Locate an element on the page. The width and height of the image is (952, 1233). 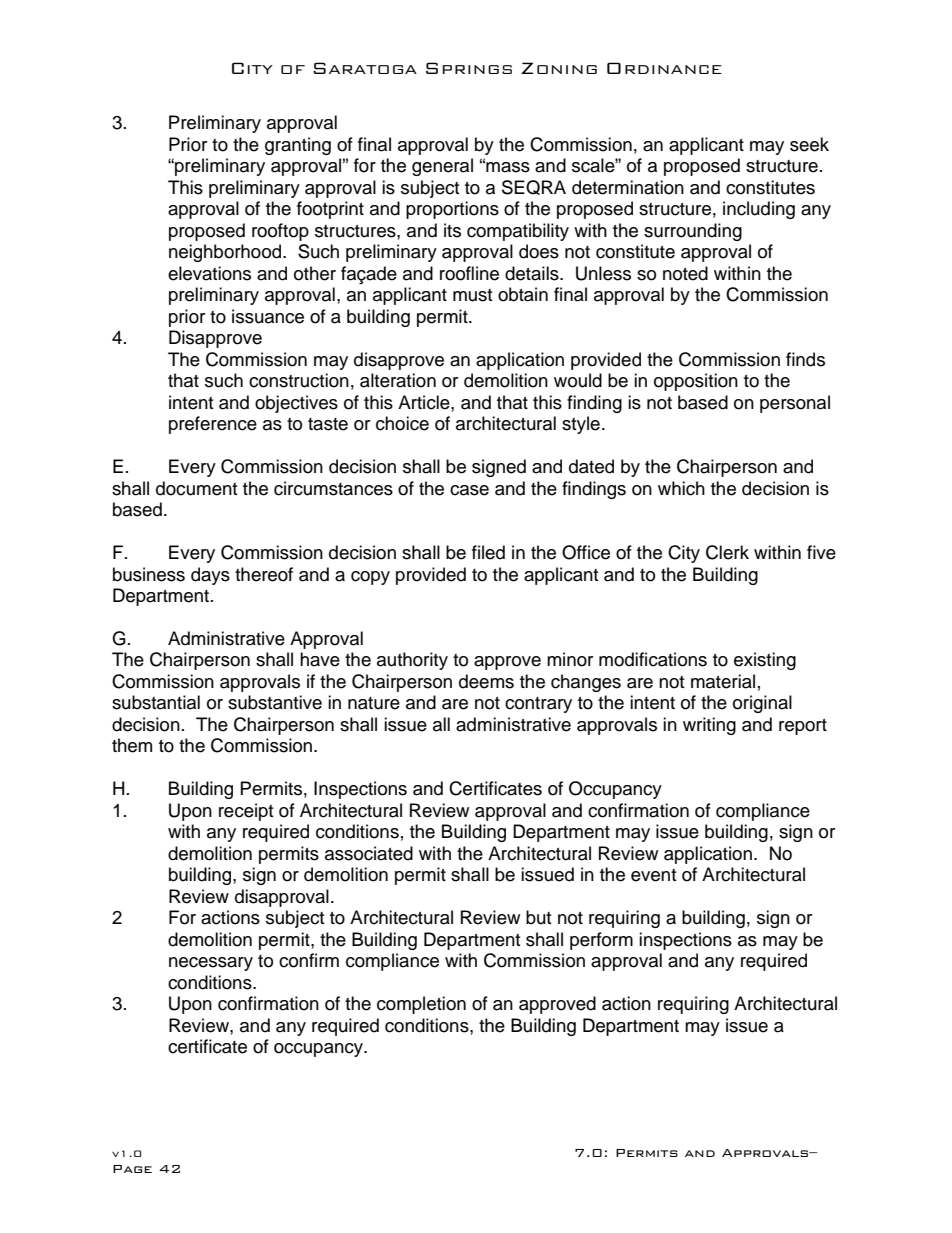
but is located at coordinates (538, 917).
